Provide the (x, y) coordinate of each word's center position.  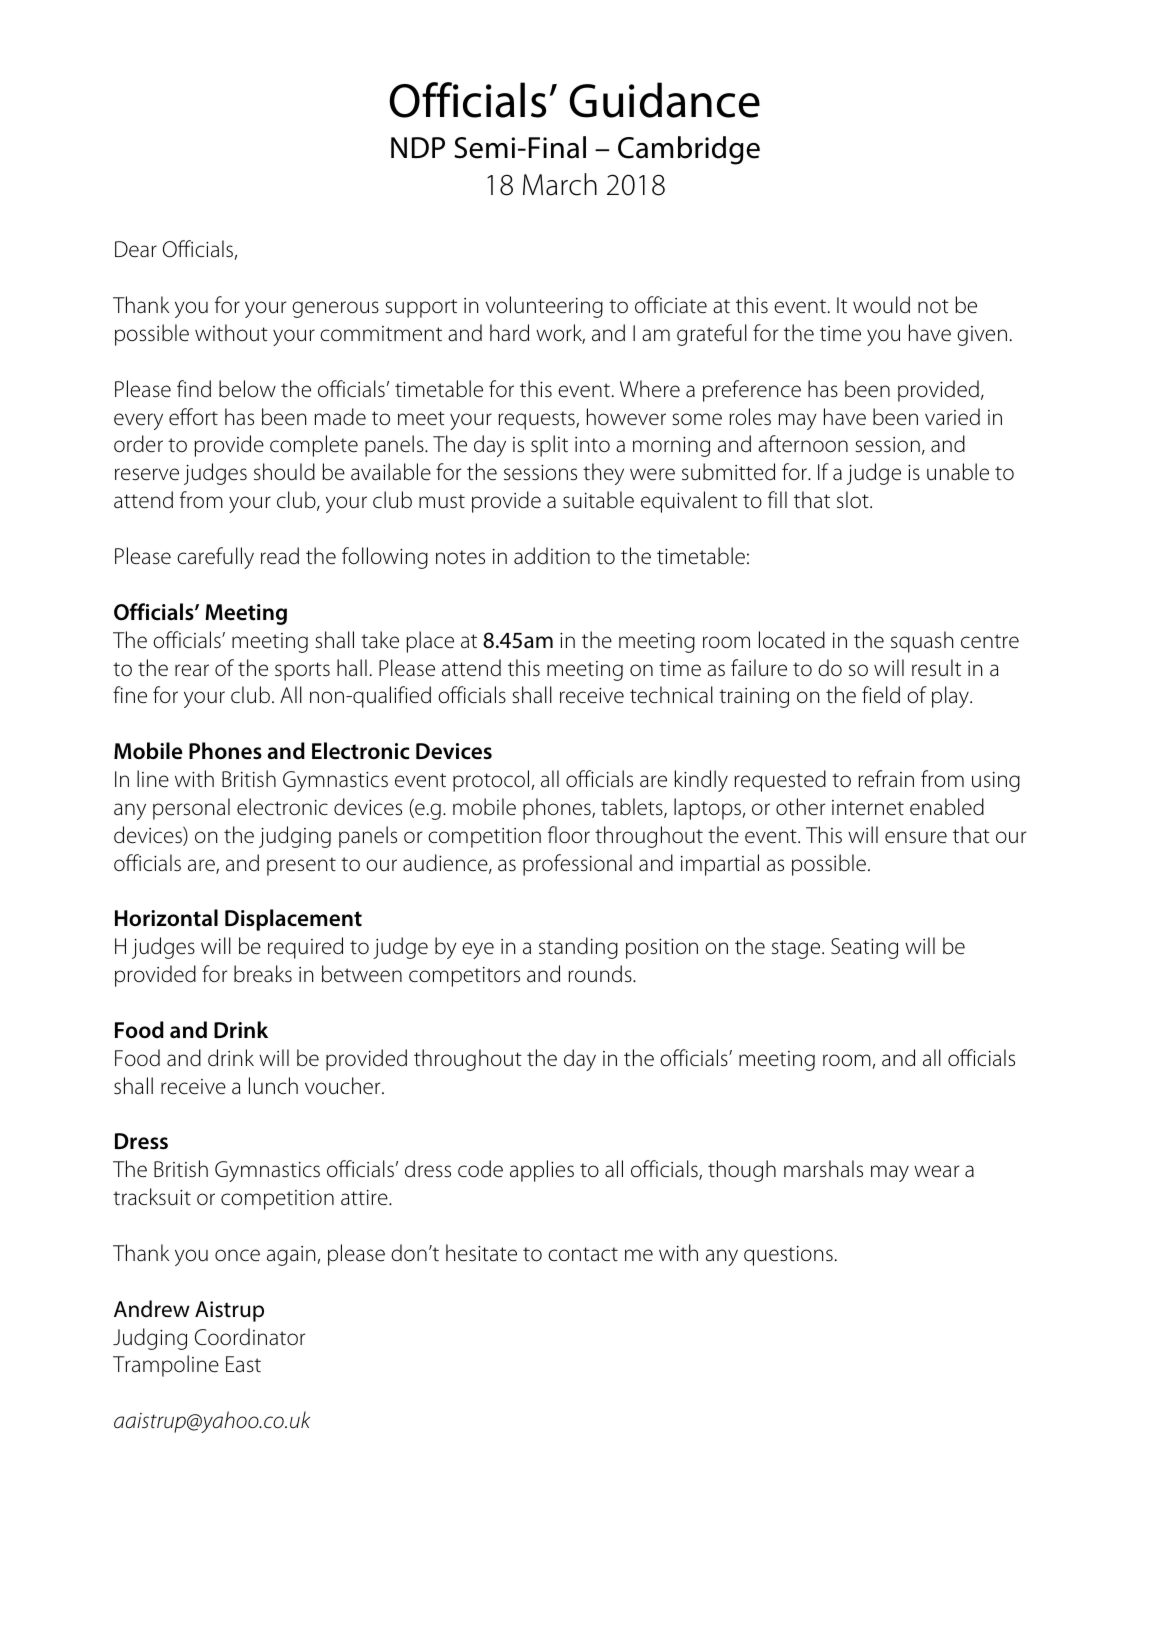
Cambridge (689, 150)
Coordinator (250, 1337)
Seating (864, 948)
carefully (215, 558)
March (560, 184)
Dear (136, 249)
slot (854, 500)
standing (578, 948)
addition (552, 556)
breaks (263, 974)
